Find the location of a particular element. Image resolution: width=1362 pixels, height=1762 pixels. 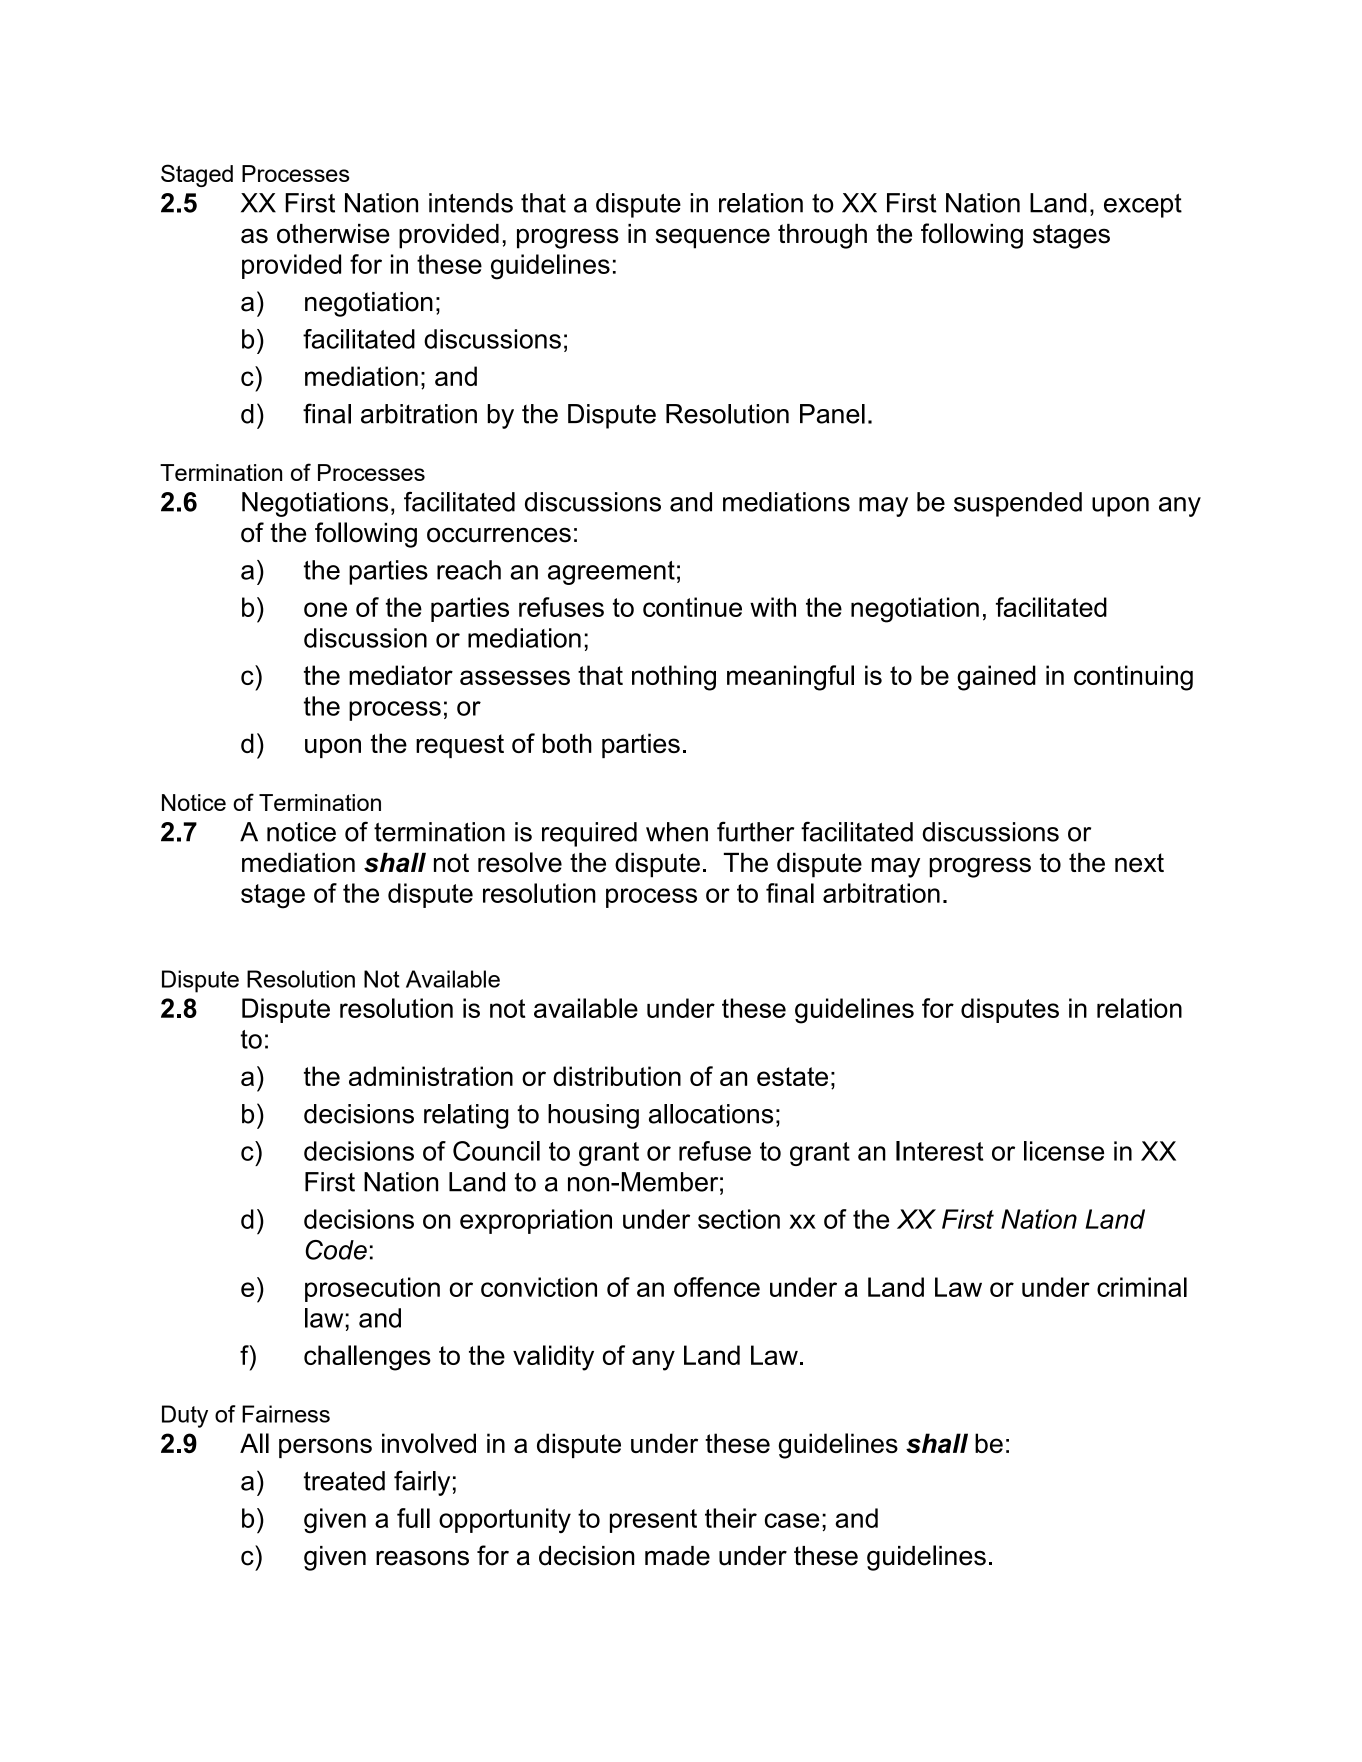

mediator is located at coordinates (401, 675).
